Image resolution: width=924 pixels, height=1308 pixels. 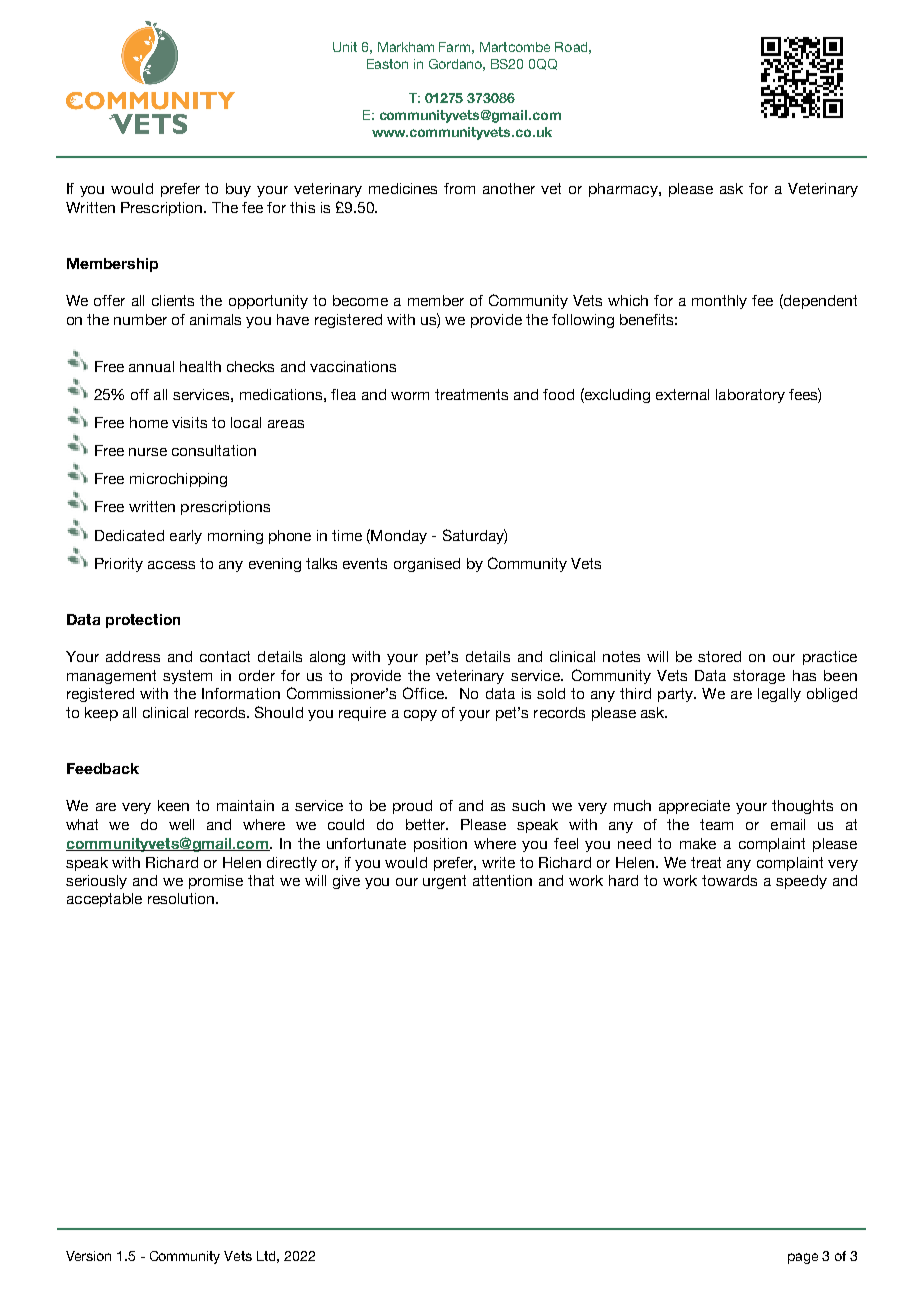 I want to click on thoughts, so click(x=802, y=807).
